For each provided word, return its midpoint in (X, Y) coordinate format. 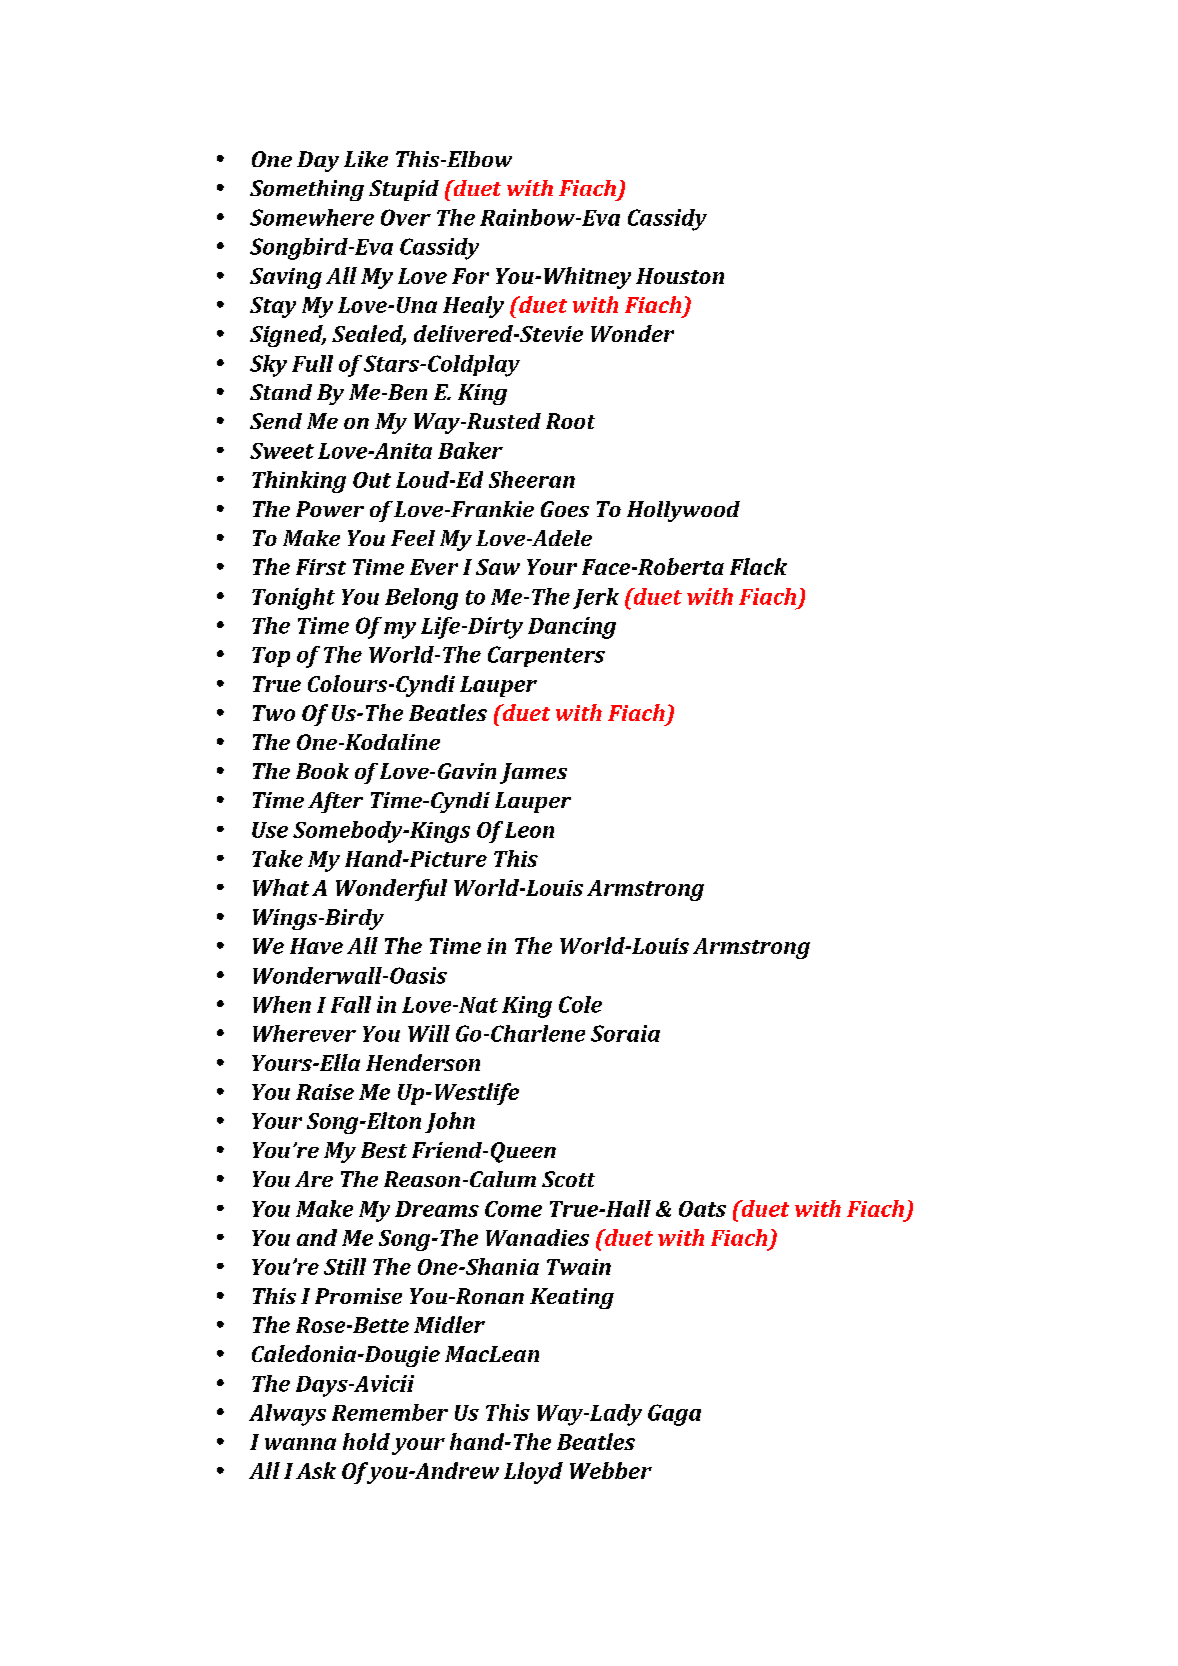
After (335, 802)
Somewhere (312, 217)
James (533, 773)
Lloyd (533, 1473)
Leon (529, 830)
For (470, 276)
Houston (680, 276)
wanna (300, 1444)
